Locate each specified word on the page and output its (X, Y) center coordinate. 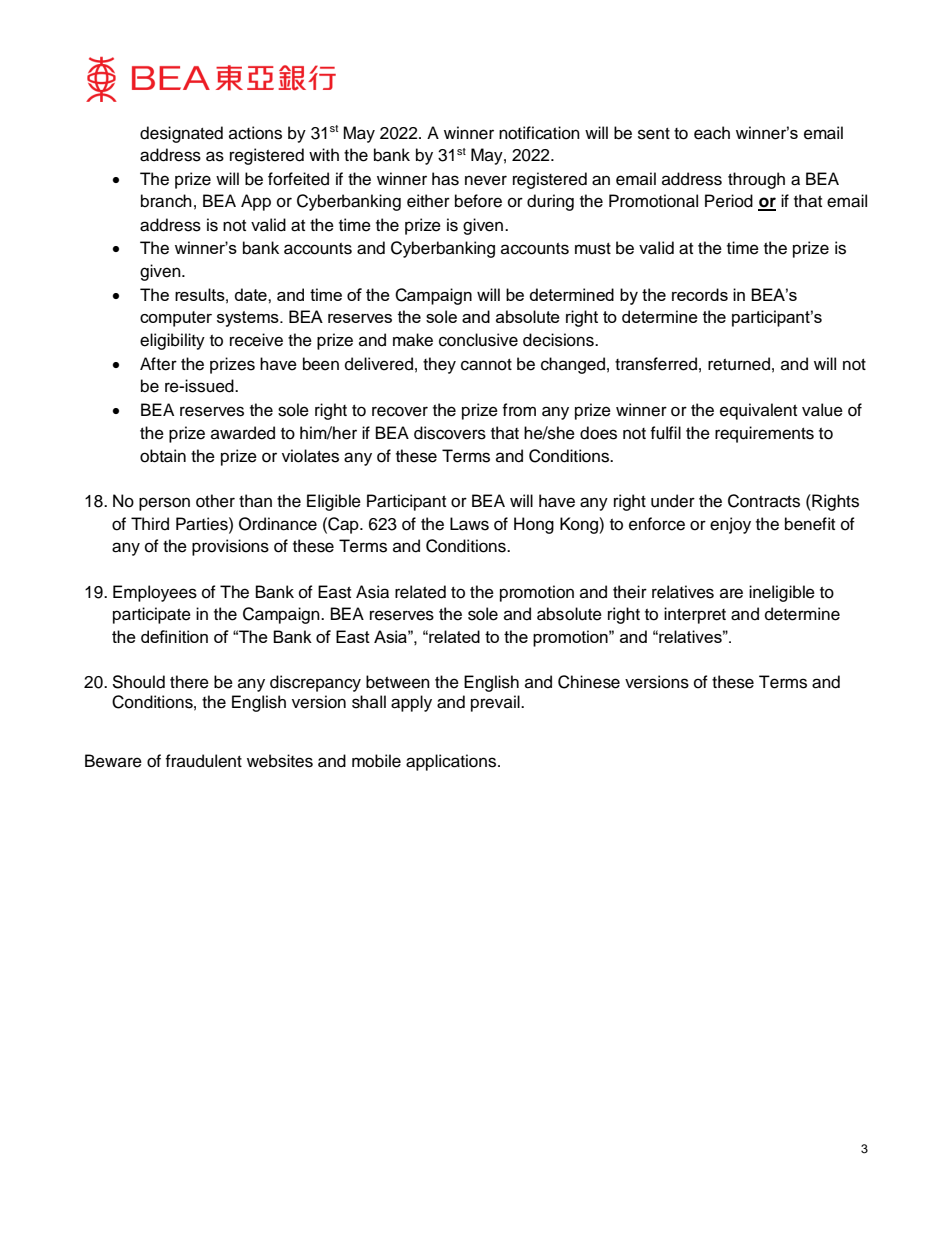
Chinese (589, 682)
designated (181, 134)
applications (452, 762)
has (445, 179)
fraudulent (203, 761)
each (712, 133)
